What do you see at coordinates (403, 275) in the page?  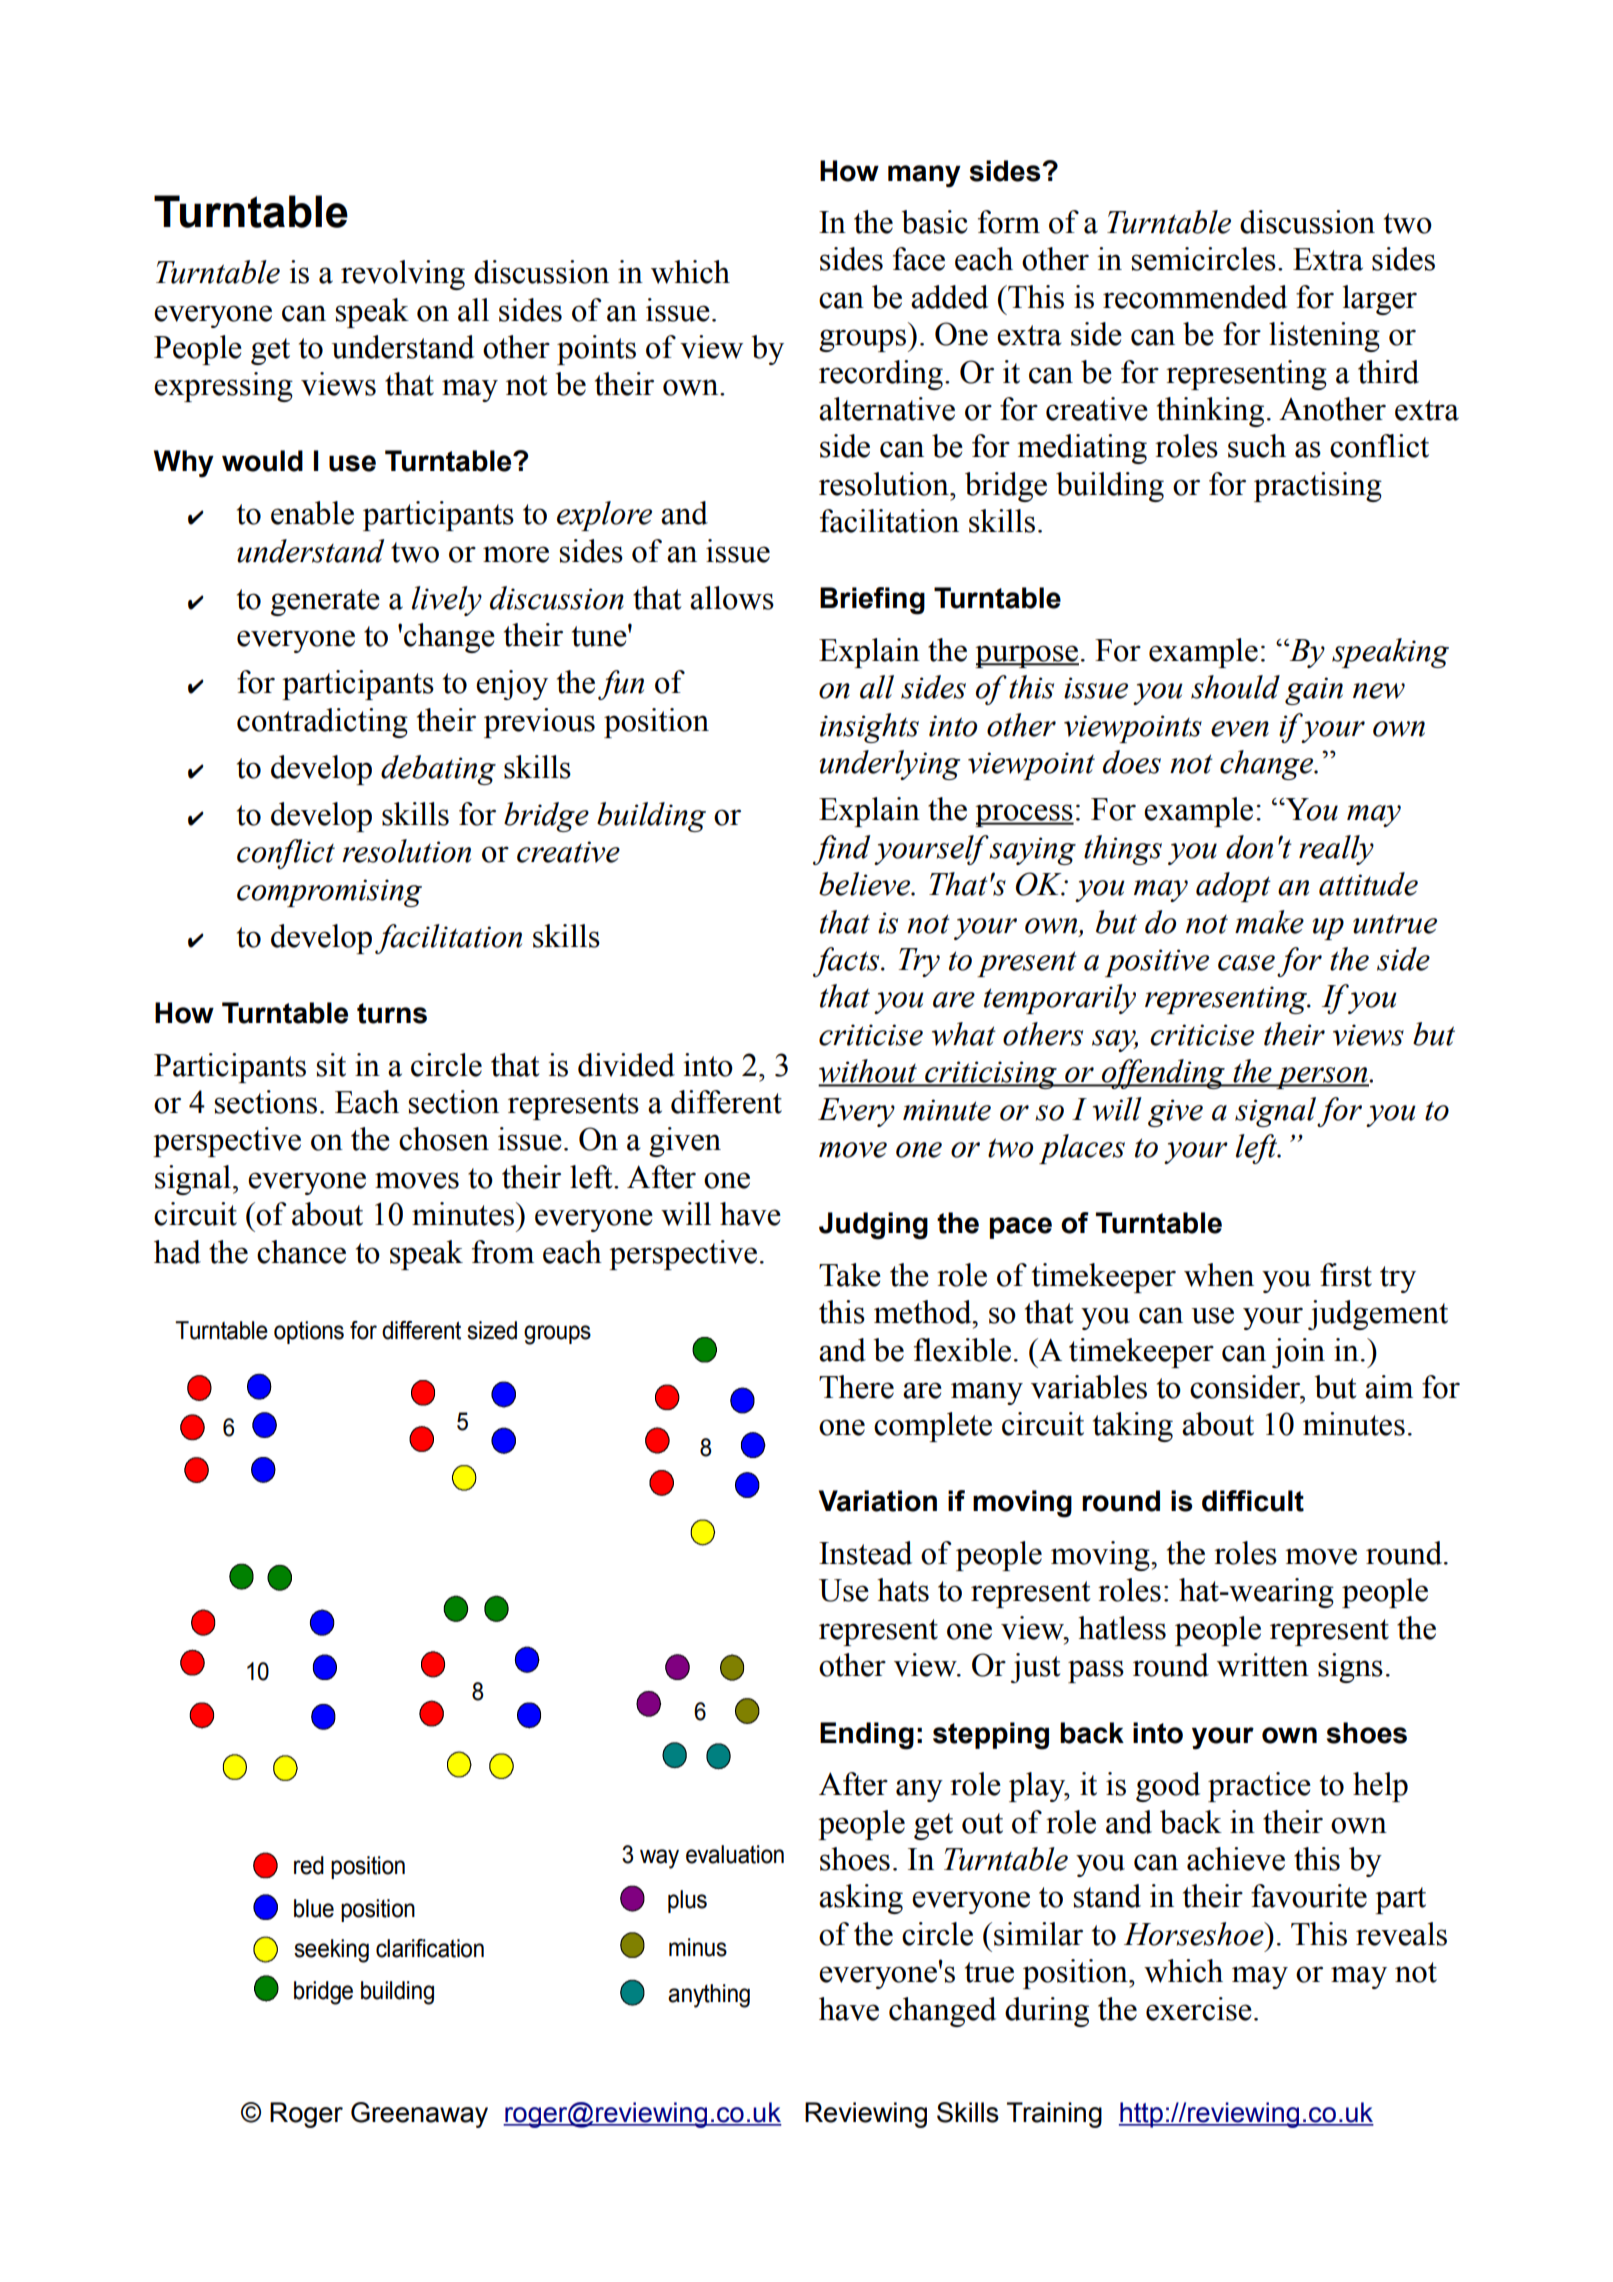 I see `revolving` at bounding box center [403, 275].
